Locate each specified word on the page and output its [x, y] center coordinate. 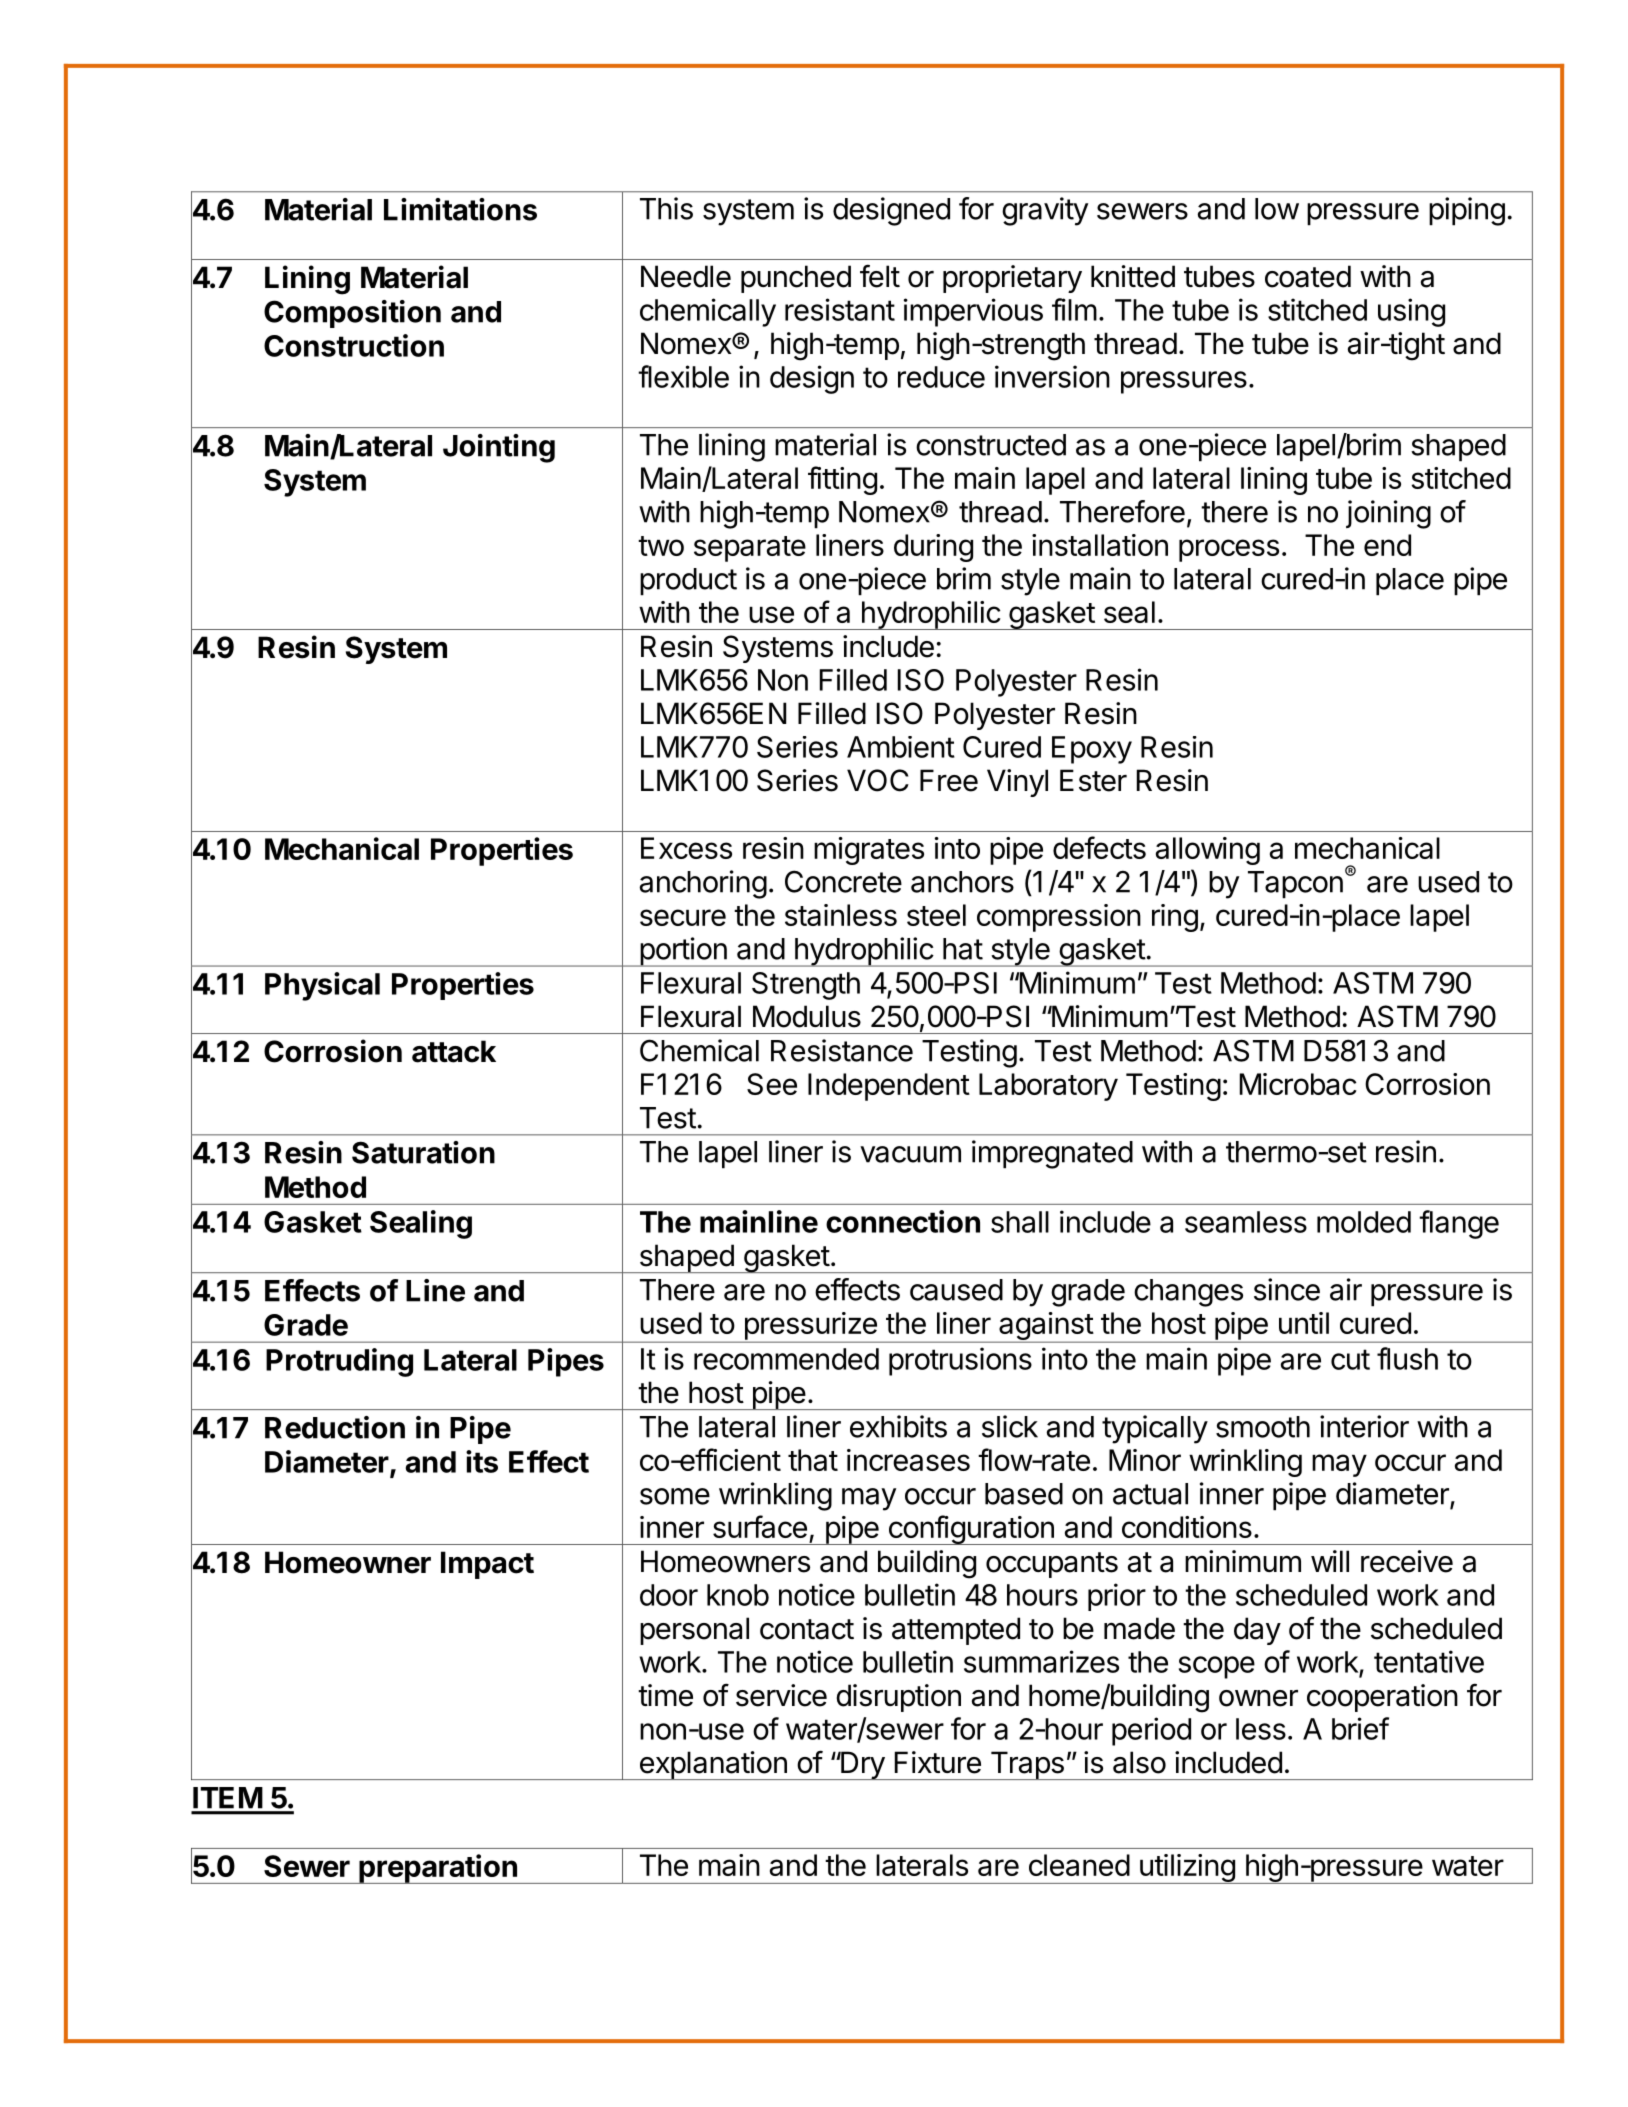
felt [880, 276]
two [661, 546]
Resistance [842, 1050]
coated [1308, 276]
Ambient [901, 747]
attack [454, 1051]
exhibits [898, 1426]
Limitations [460, 209]
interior [1364, 1426]
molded [1364, 1222]
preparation [438, 1869]
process [1229, 550]
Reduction [335, 1427]
